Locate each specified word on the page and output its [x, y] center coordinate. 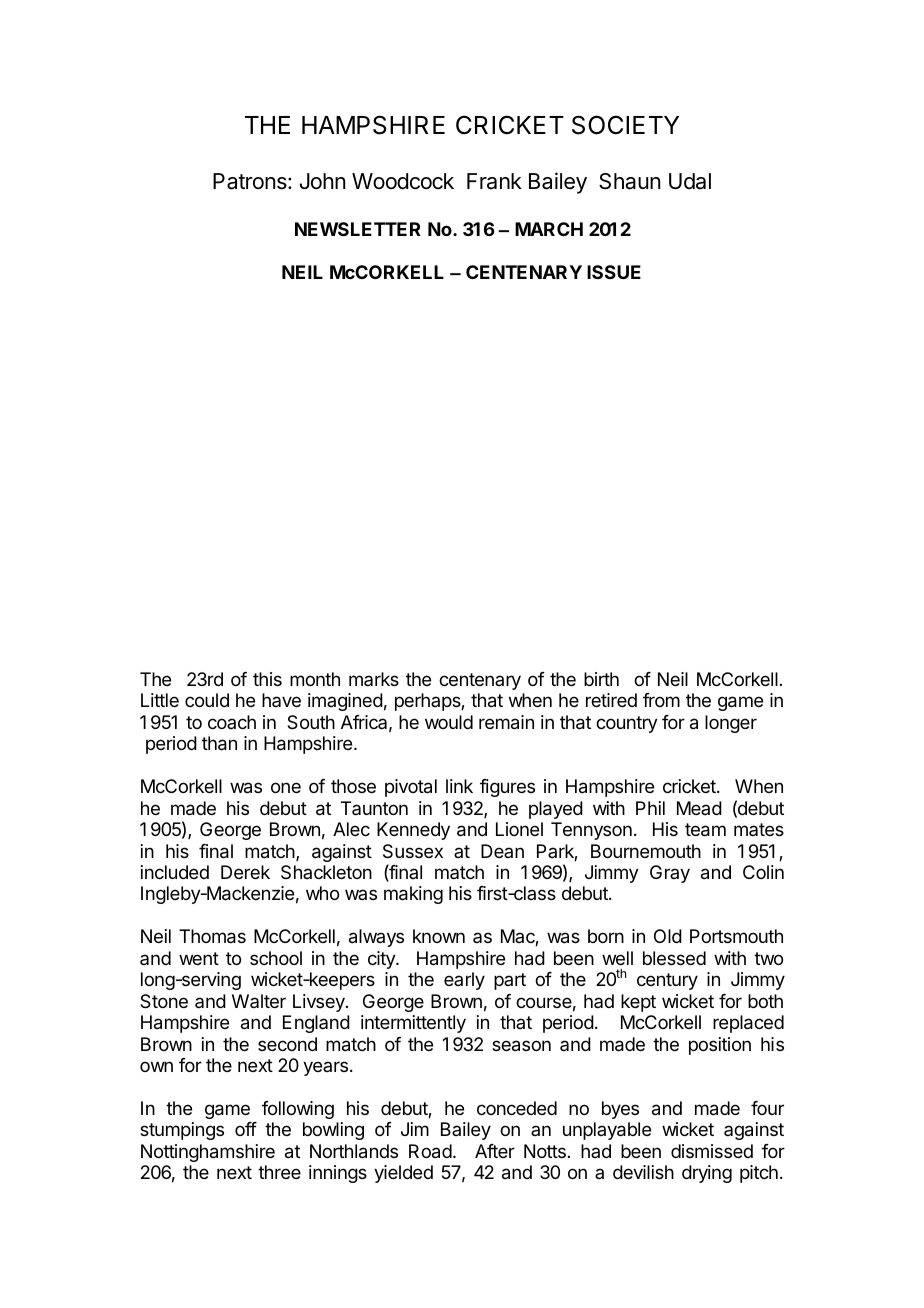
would [449, 722]
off [246, 1129]
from [661, 700]
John [322, 181]
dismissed [712, 1151]
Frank [494, 181]
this [267, 679]
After [495, 1151]
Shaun [629, 181]
